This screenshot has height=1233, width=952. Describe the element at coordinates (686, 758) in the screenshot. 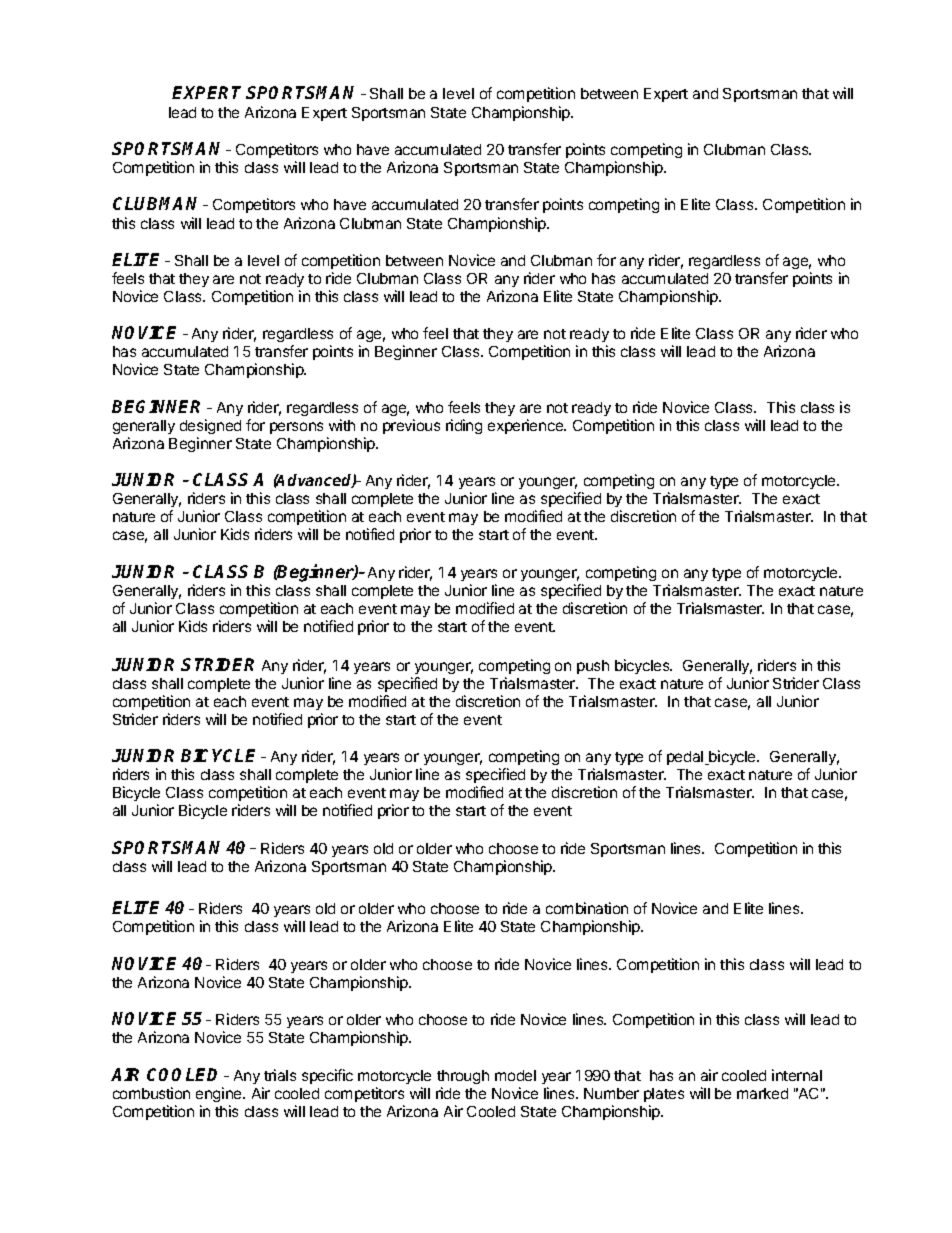

I see `pedal` at that location.
